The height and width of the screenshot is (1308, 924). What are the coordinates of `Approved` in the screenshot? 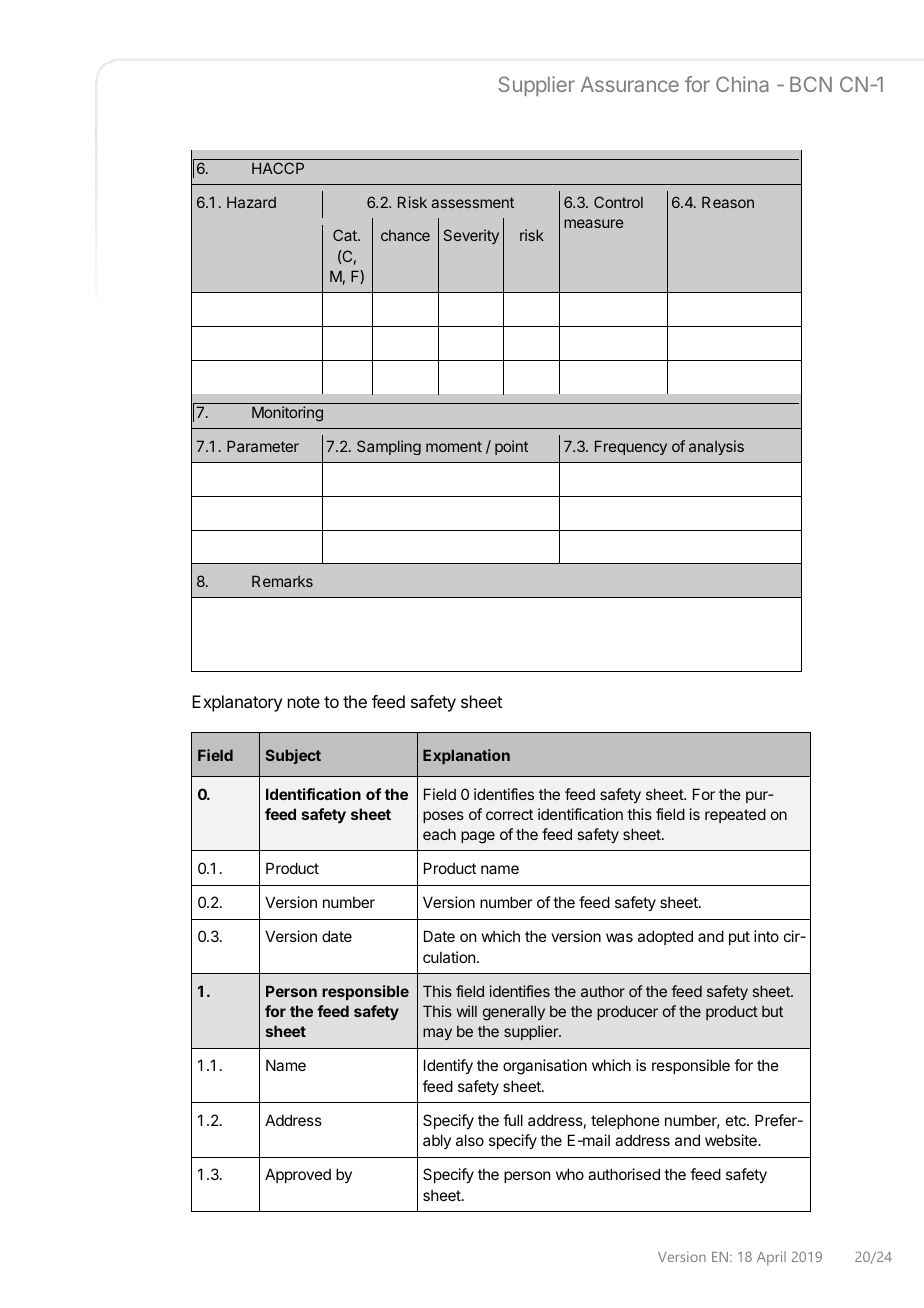 It's located at (298, 1175).
